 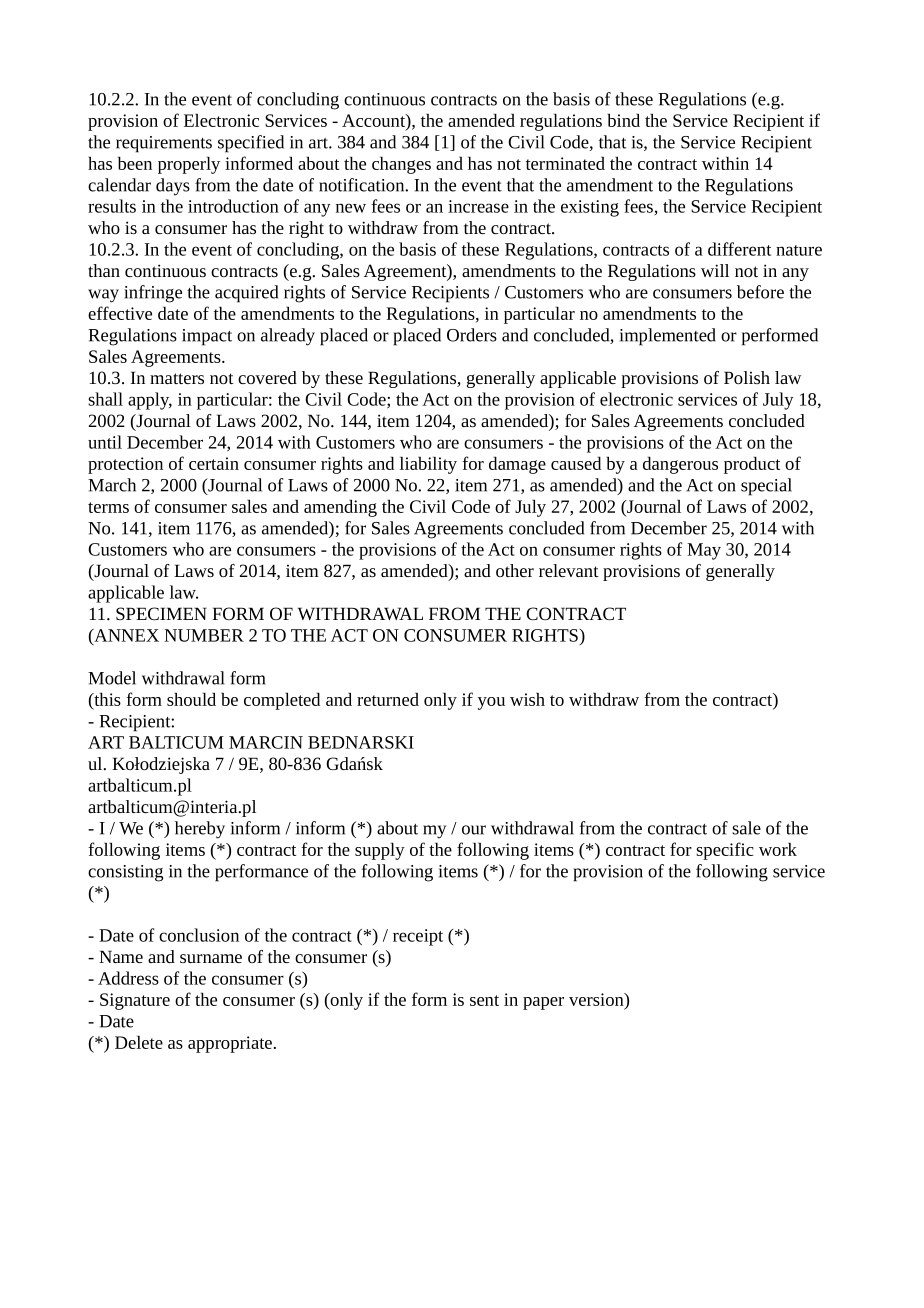 I want to click on Delete, so click(x=139, y=1042).
